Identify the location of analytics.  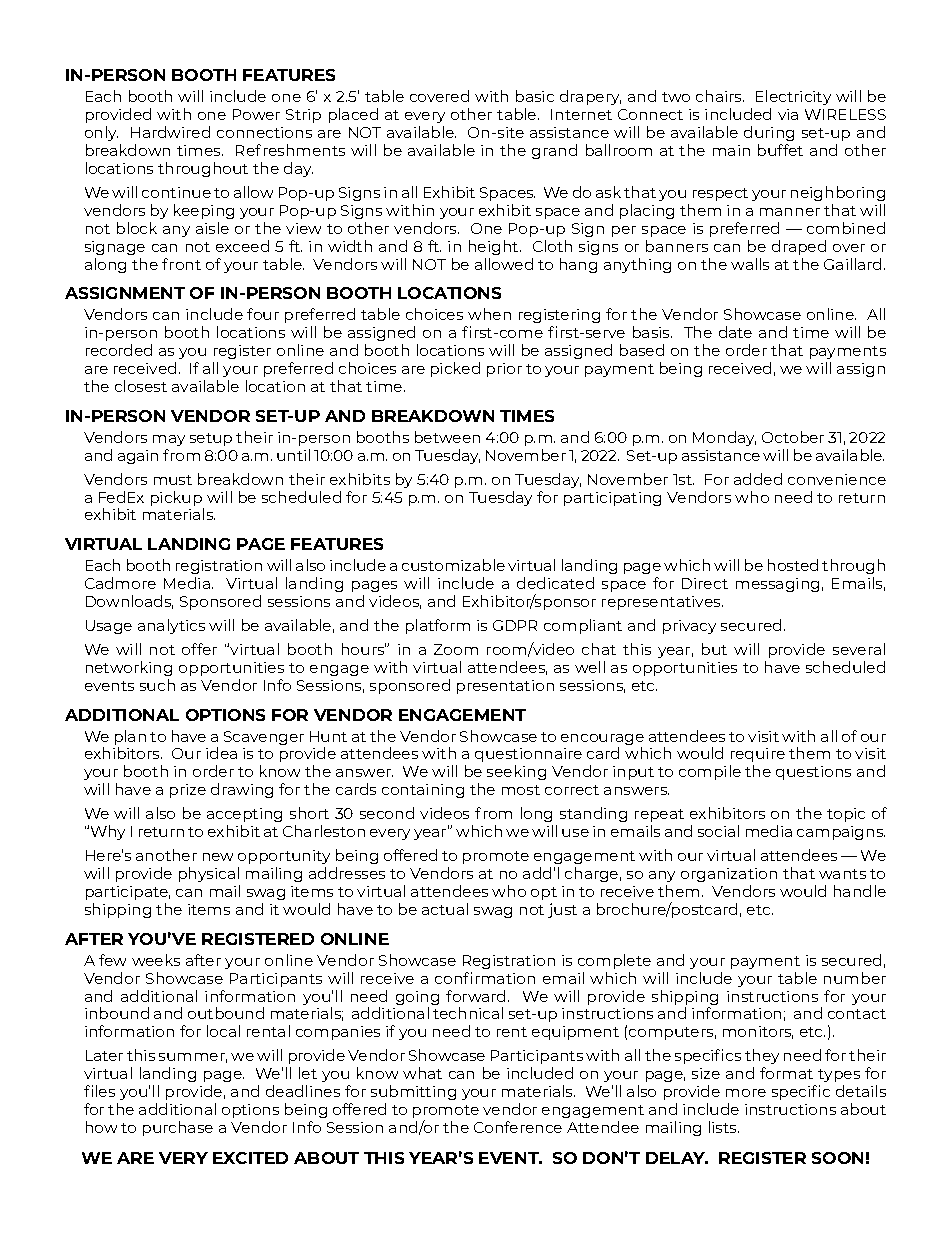
(171, 626).
